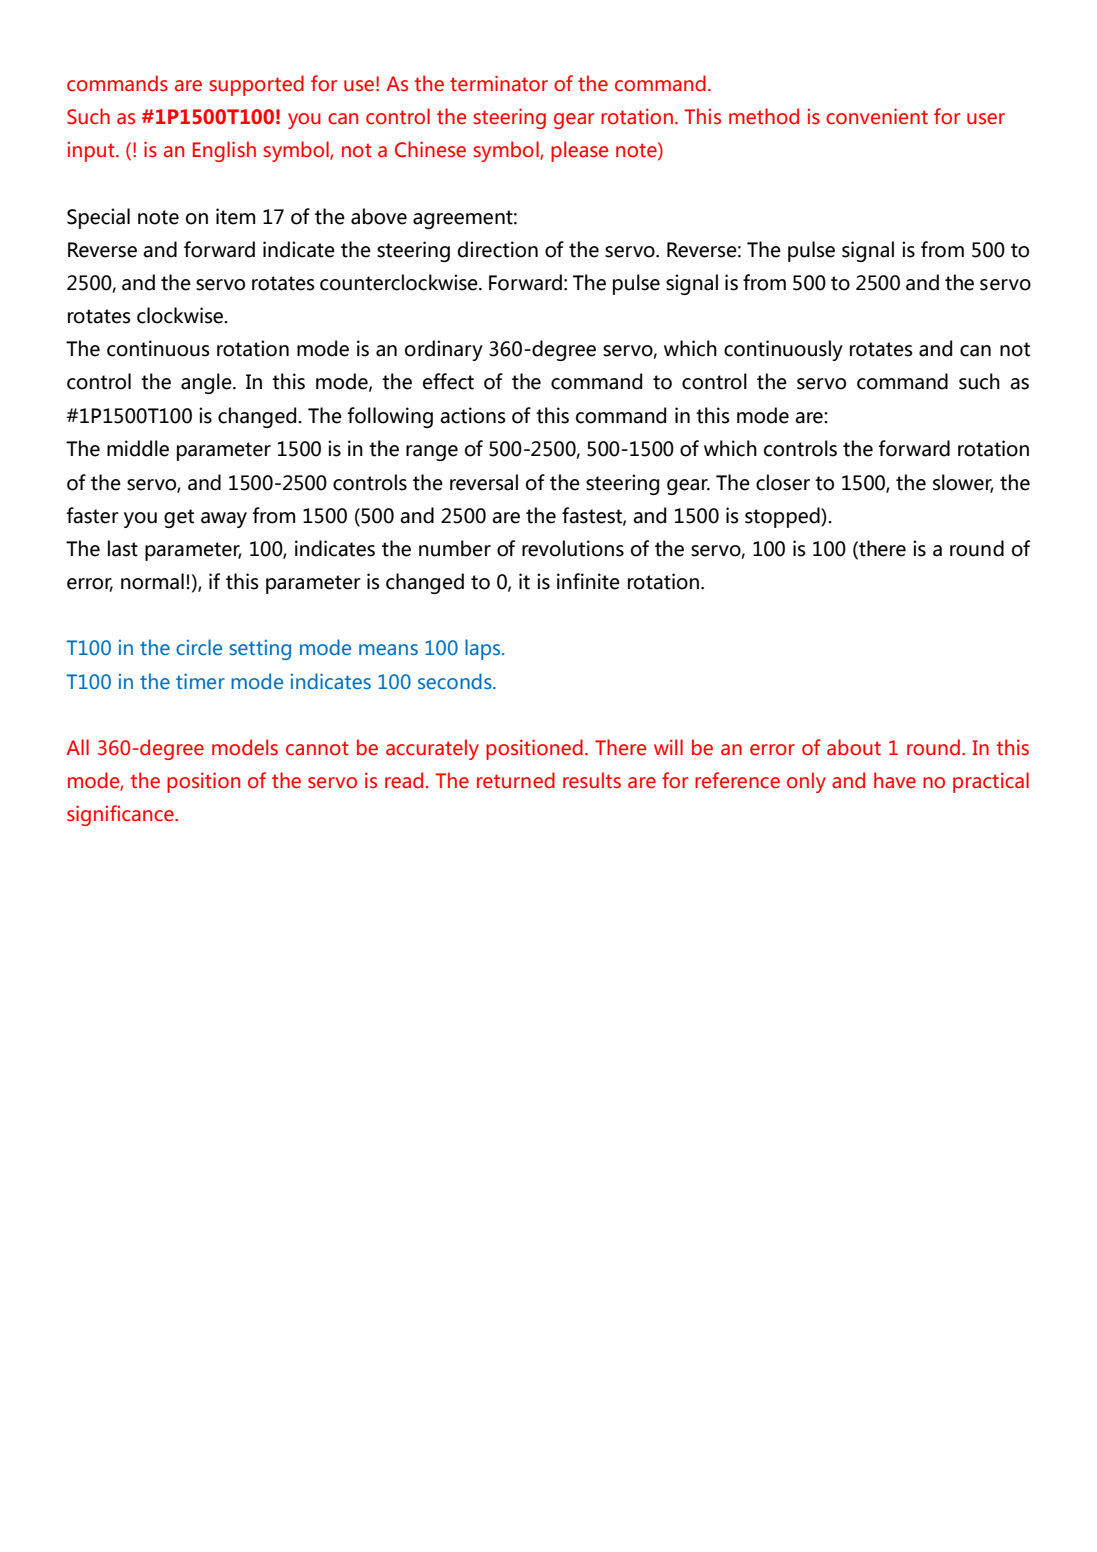  What do you see at coordinates (499, 83) in the document?
I see `terminator` at bounding box center [499, 83].
